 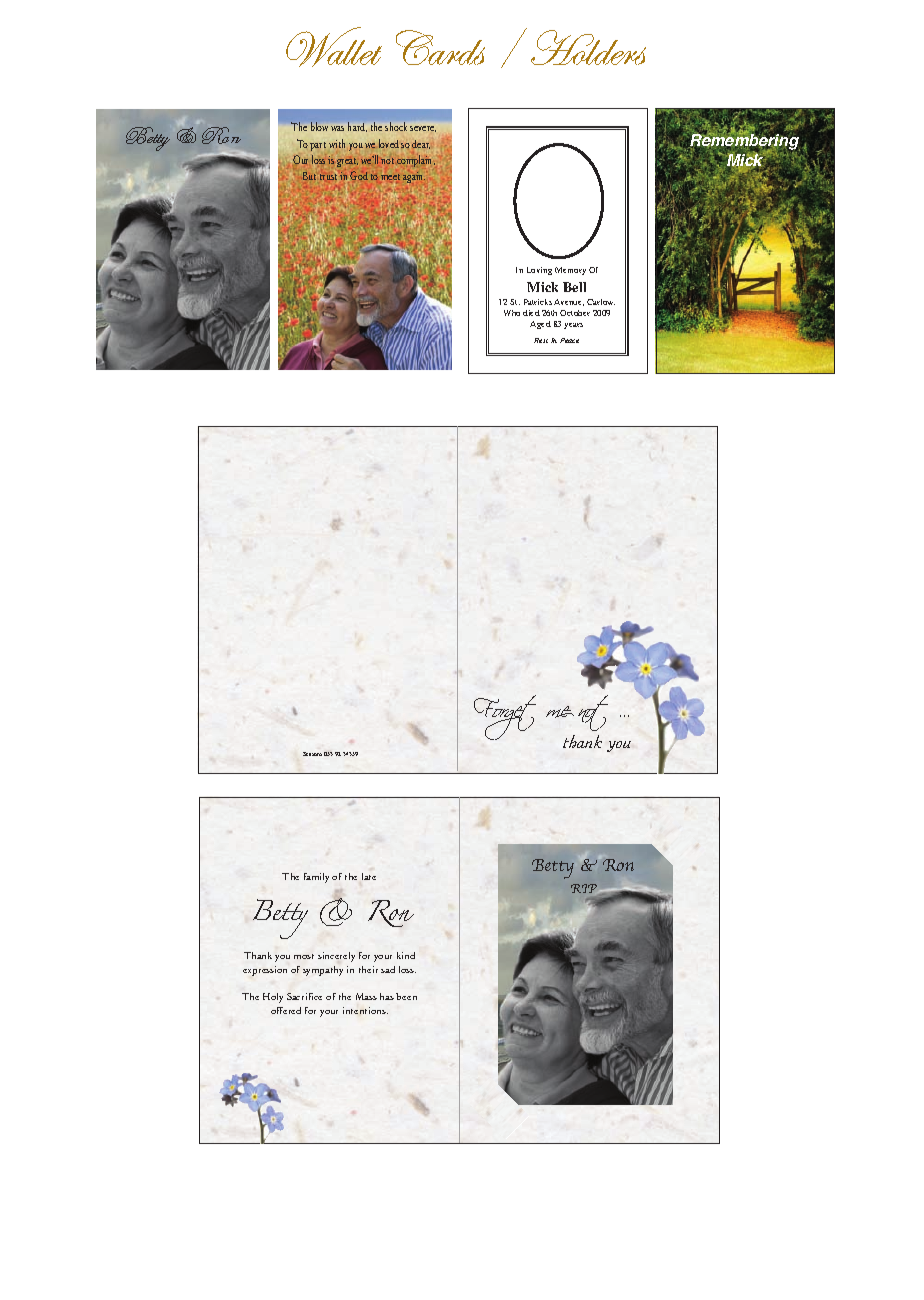 I want to click on Wallet, so click(x=334, y=47).
